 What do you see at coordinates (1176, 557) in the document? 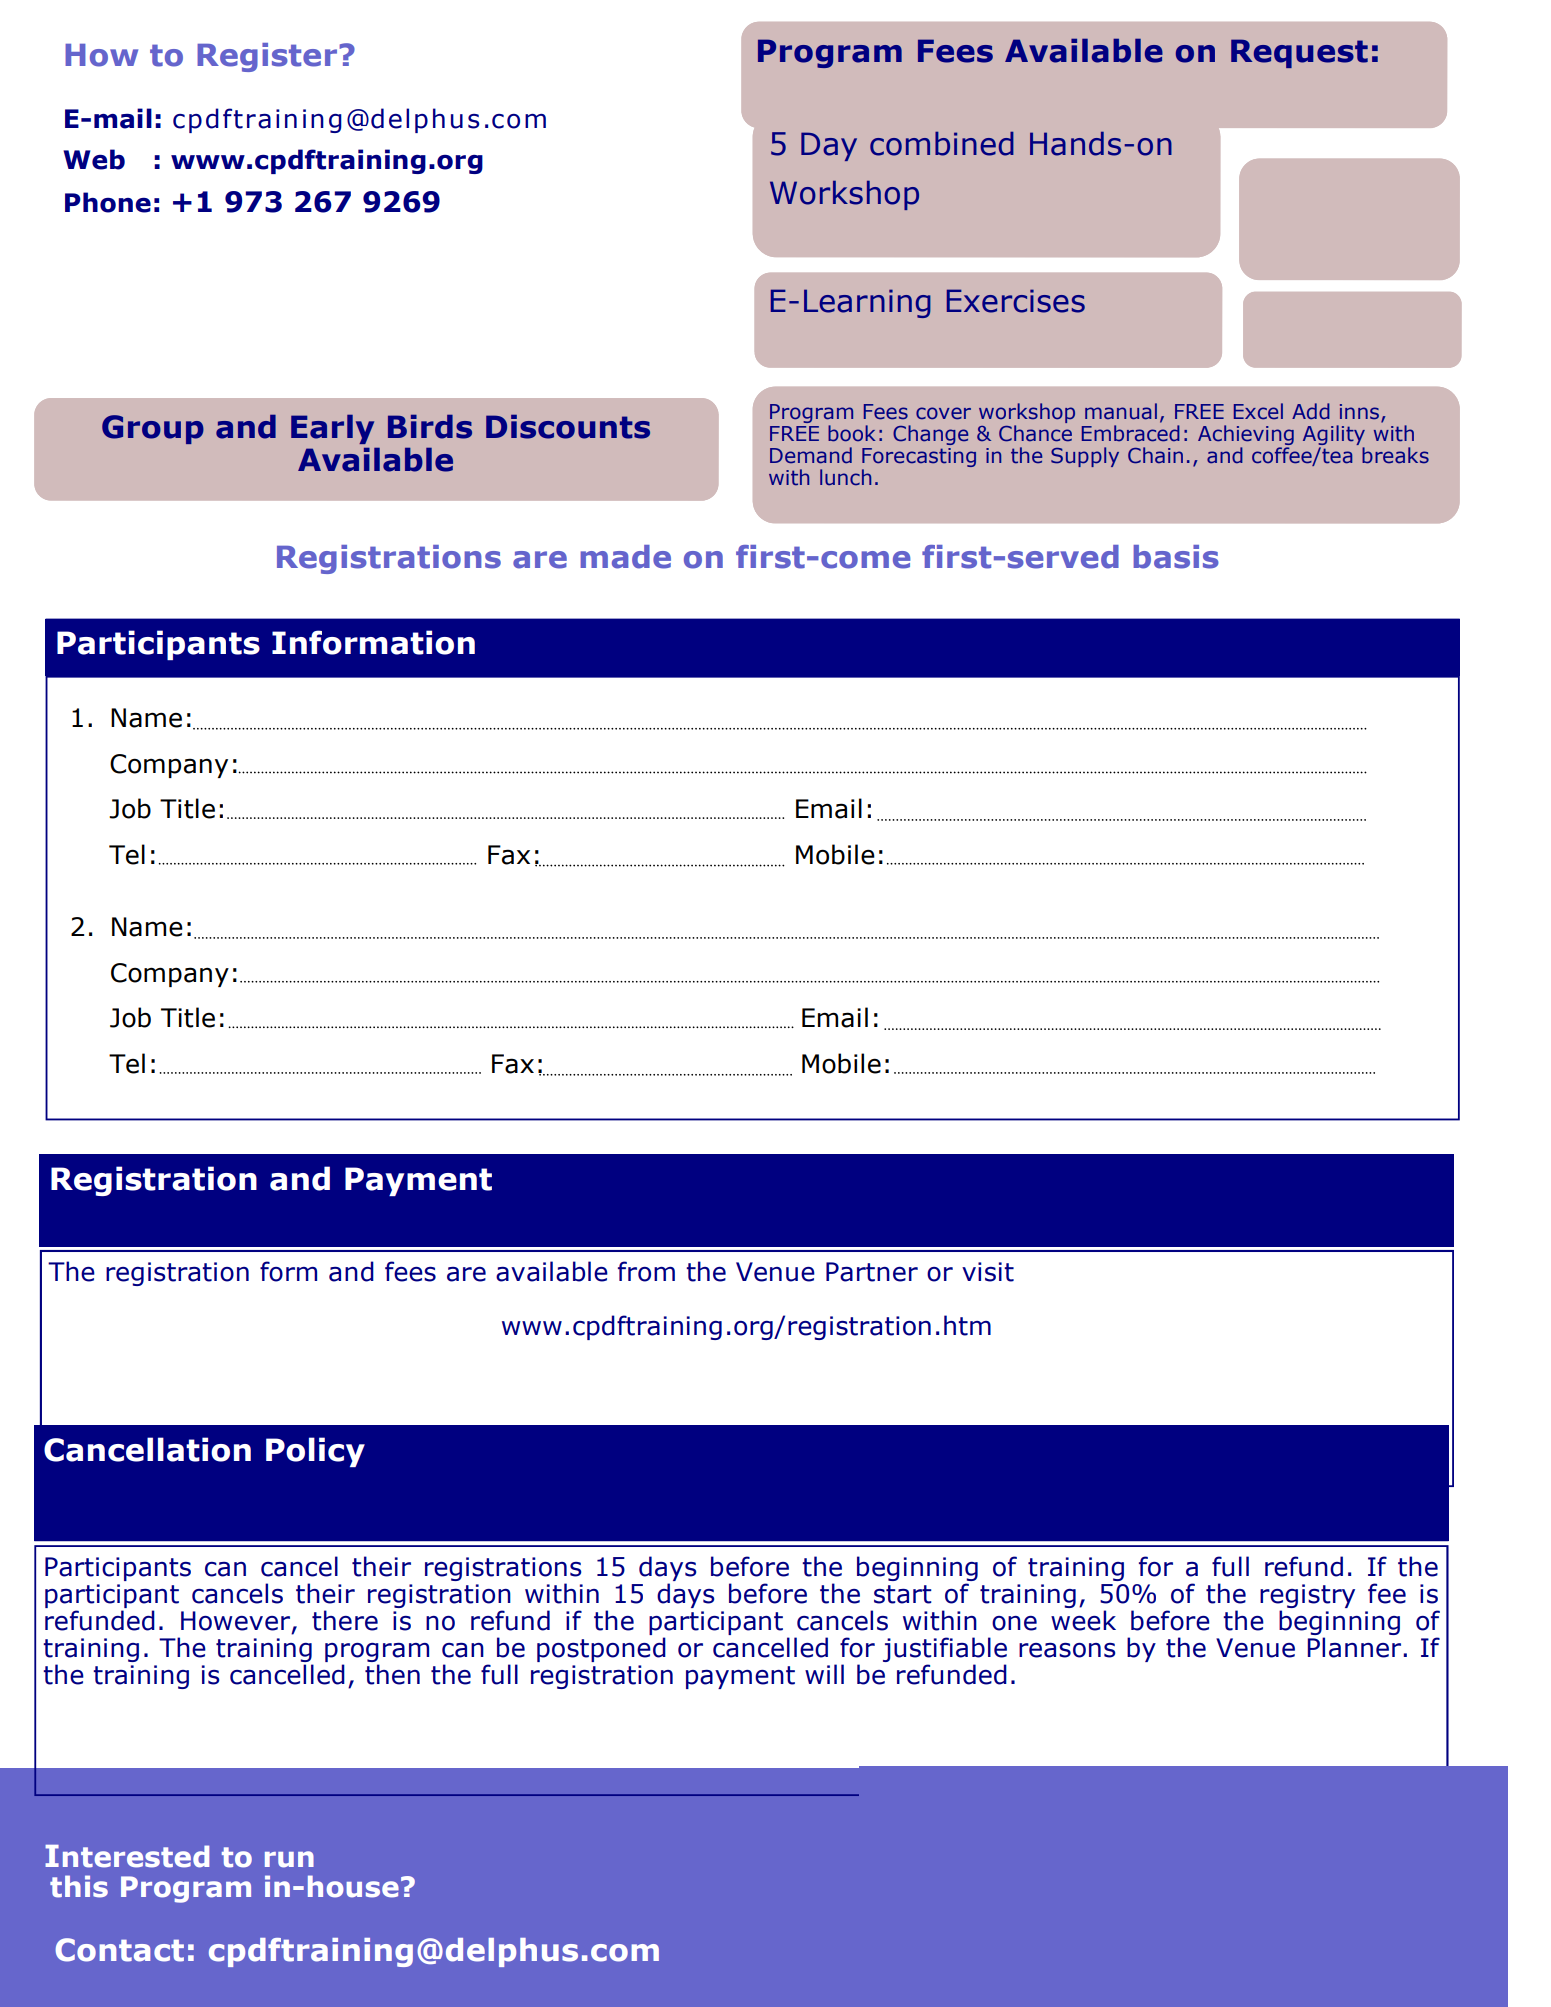
I see `basis` at bounding box center [1176, 557].
